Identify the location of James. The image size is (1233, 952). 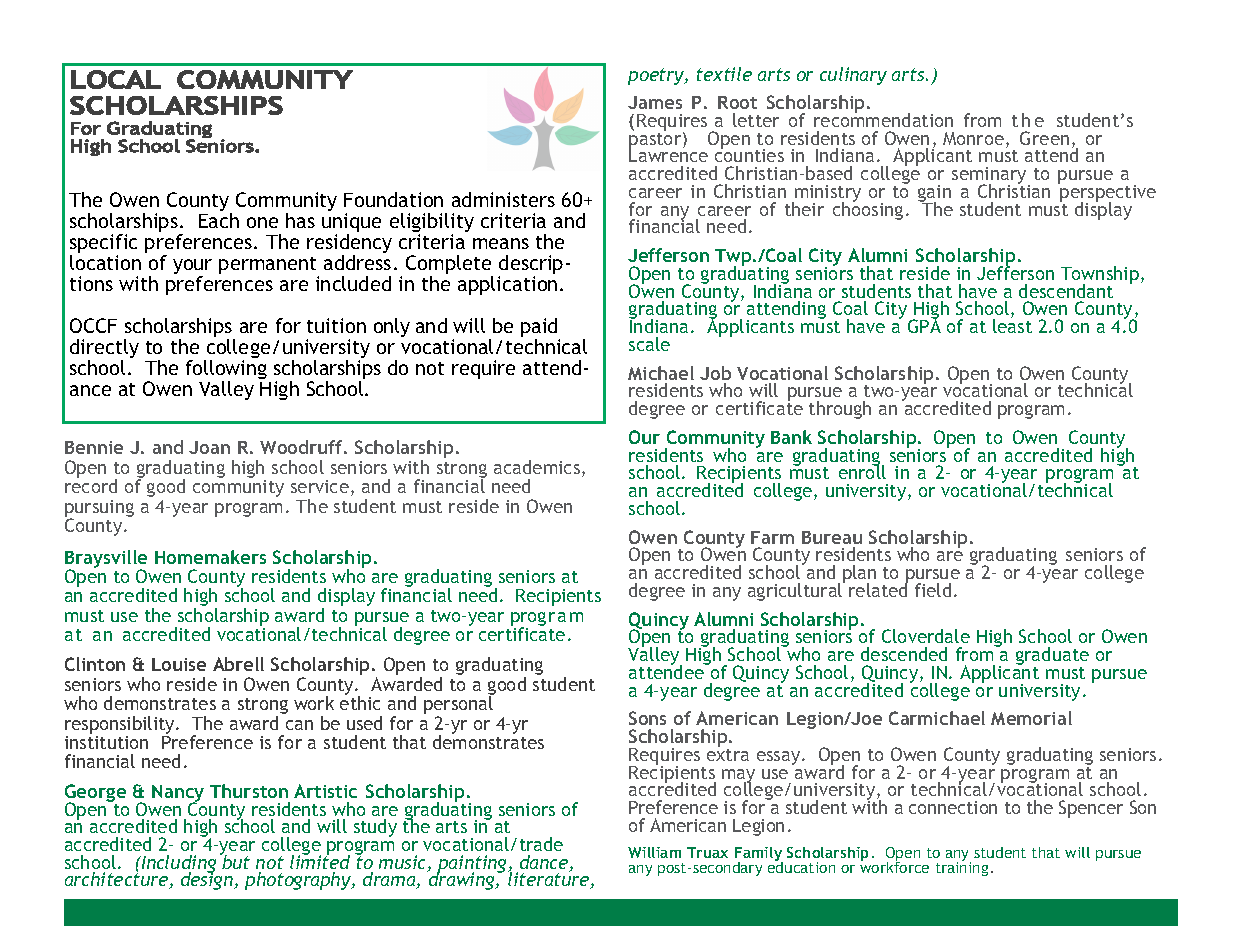
(655, 102).
